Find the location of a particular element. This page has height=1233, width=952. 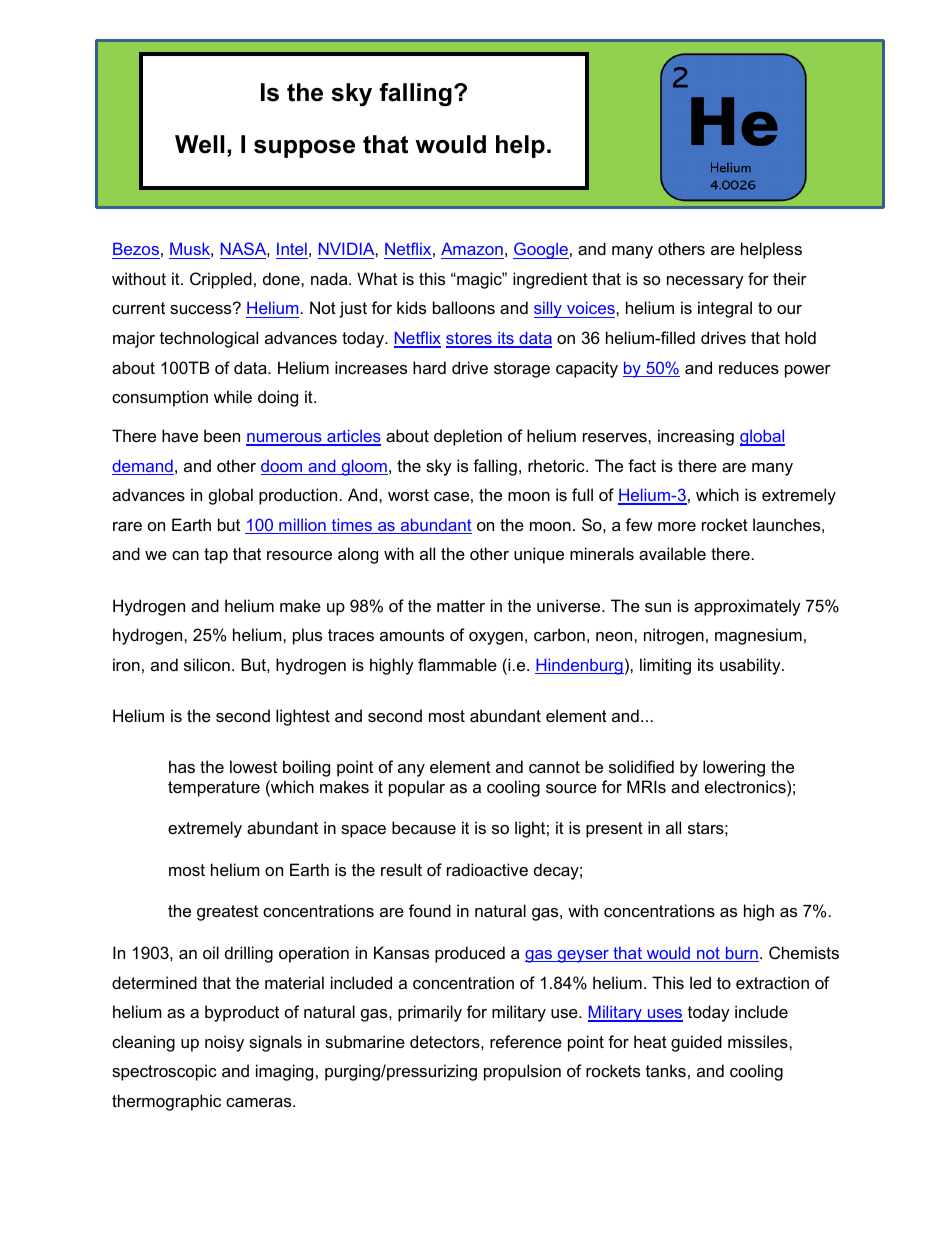

matter is located at coordinates (461, 606).
